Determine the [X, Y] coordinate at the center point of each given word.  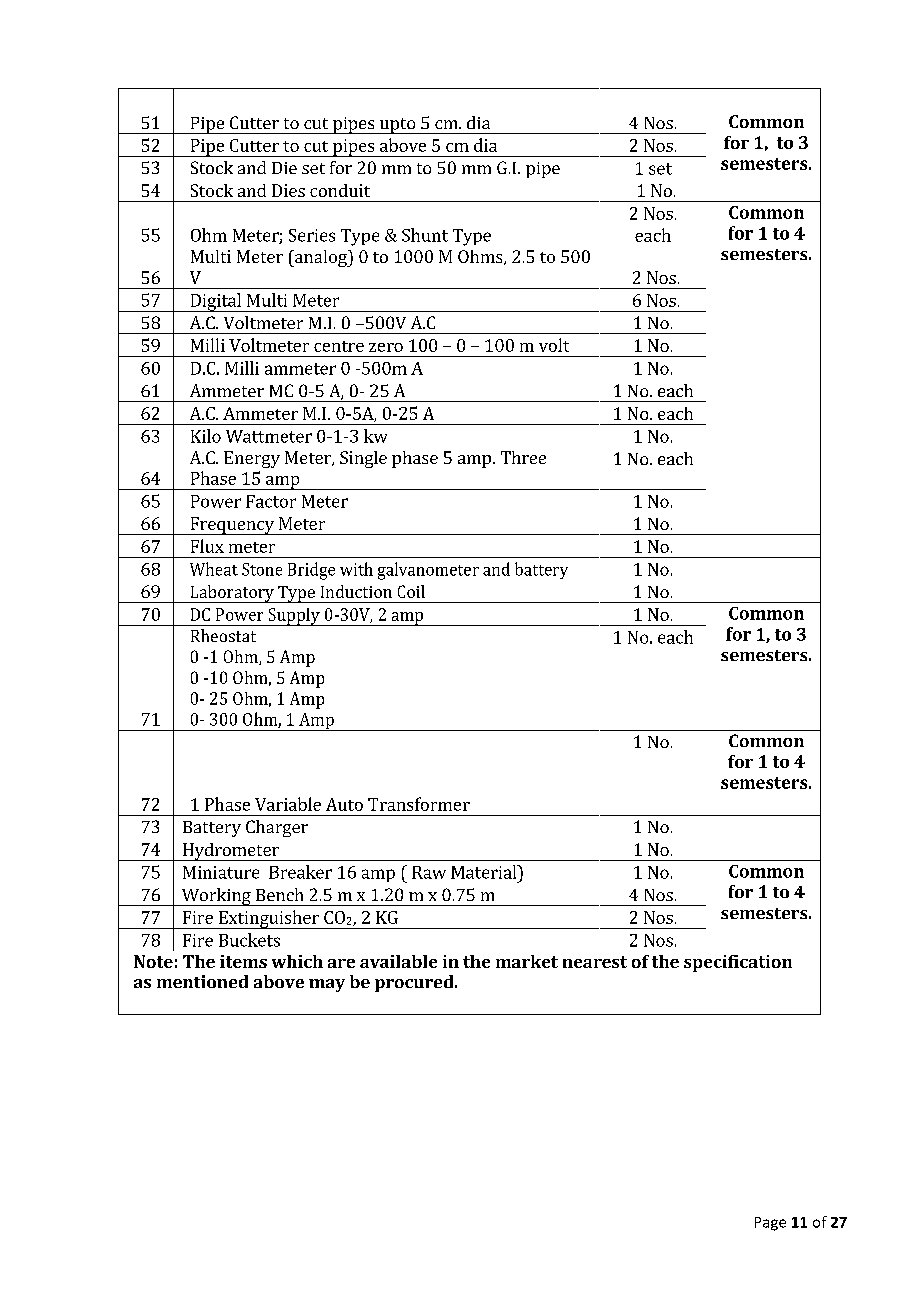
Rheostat [223, 635]
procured [415, 983]
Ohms [481, 257]
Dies [288, 190]
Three [523, 457]
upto [397, 126]
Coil [411, 591]
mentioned [202, 981]
